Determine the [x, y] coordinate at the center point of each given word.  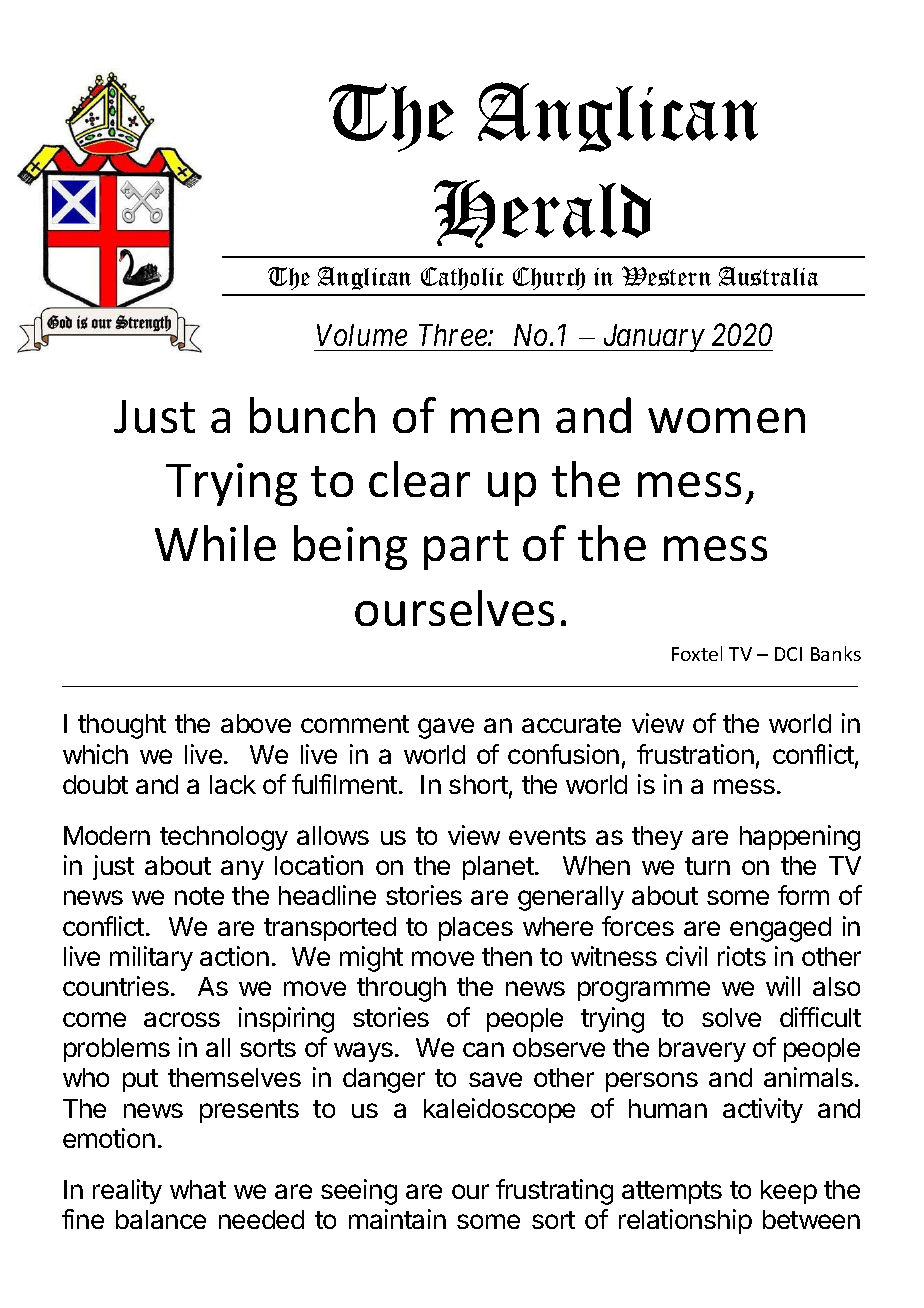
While [215, 543]
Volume [362, 335]
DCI [788, 654]
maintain [397, 1219]
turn [707, 866]
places [476, 929]
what [198, 1189]
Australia [768, 276]
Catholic [462, 278]
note [199, 896]
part [466, 550]
